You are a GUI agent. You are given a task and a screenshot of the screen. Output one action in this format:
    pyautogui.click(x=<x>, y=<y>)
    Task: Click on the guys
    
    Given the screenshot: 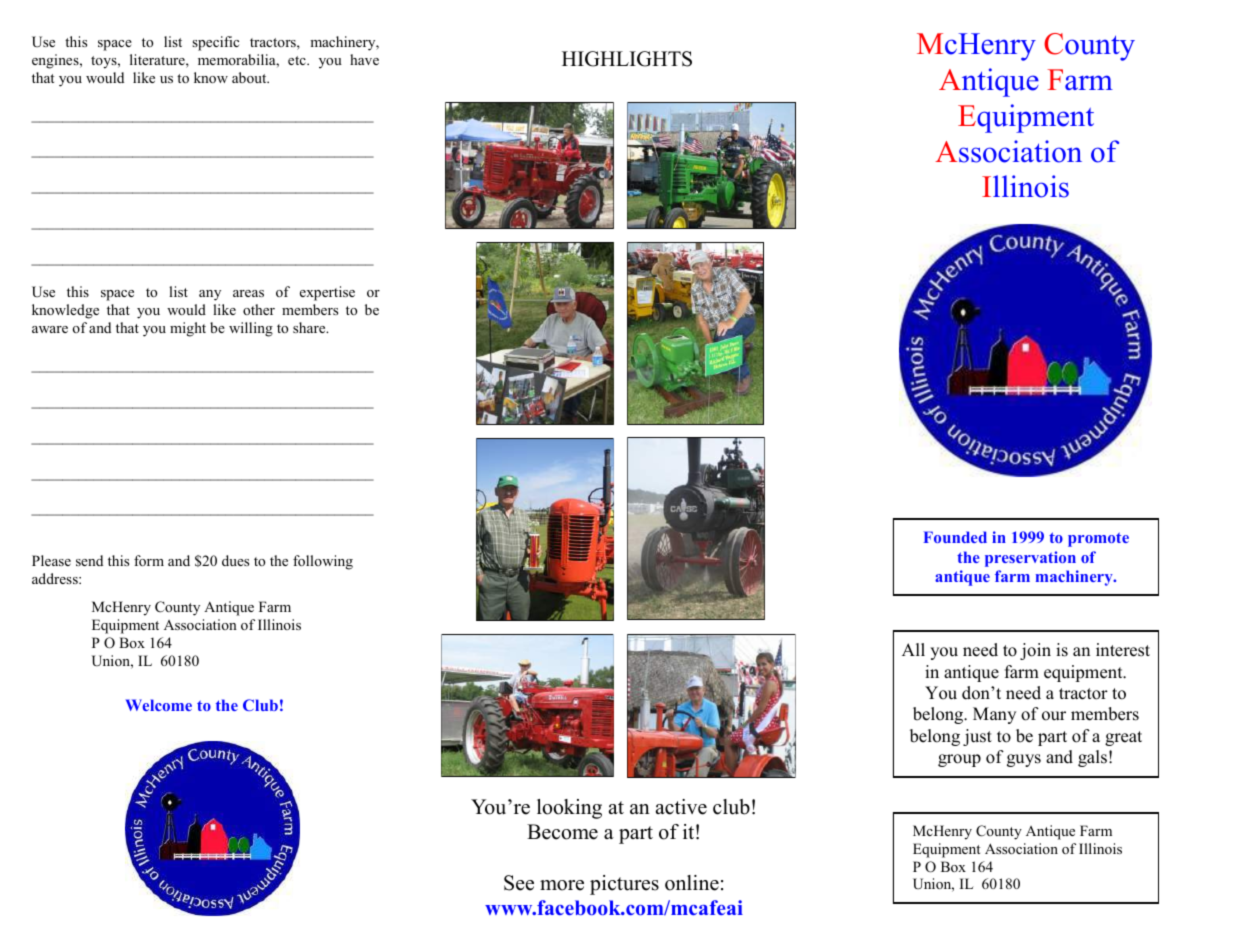 What is the action you would take?
    pyautogui.click(x=1024, y=760)
